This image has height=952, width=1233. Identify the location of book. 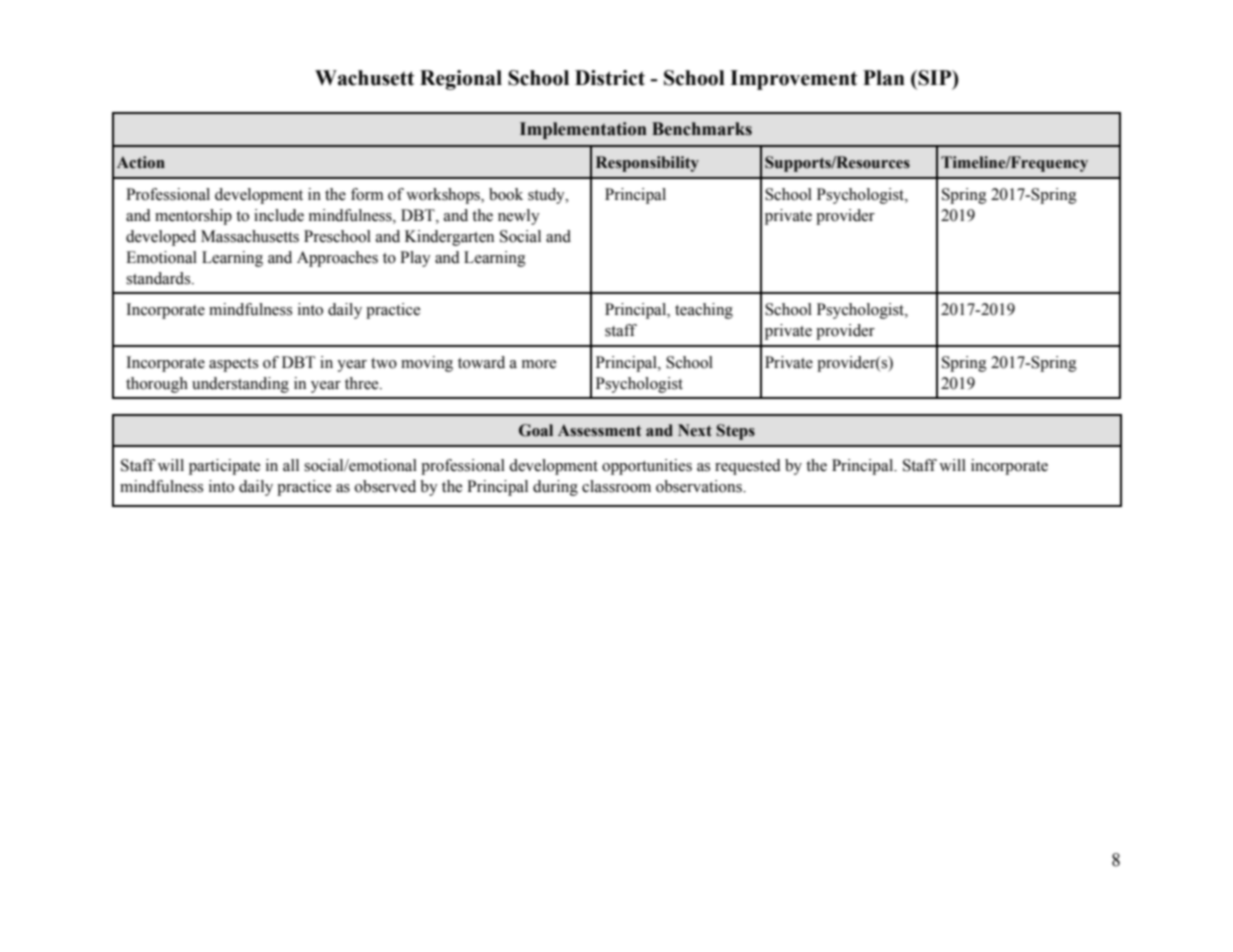
(506, 194).
